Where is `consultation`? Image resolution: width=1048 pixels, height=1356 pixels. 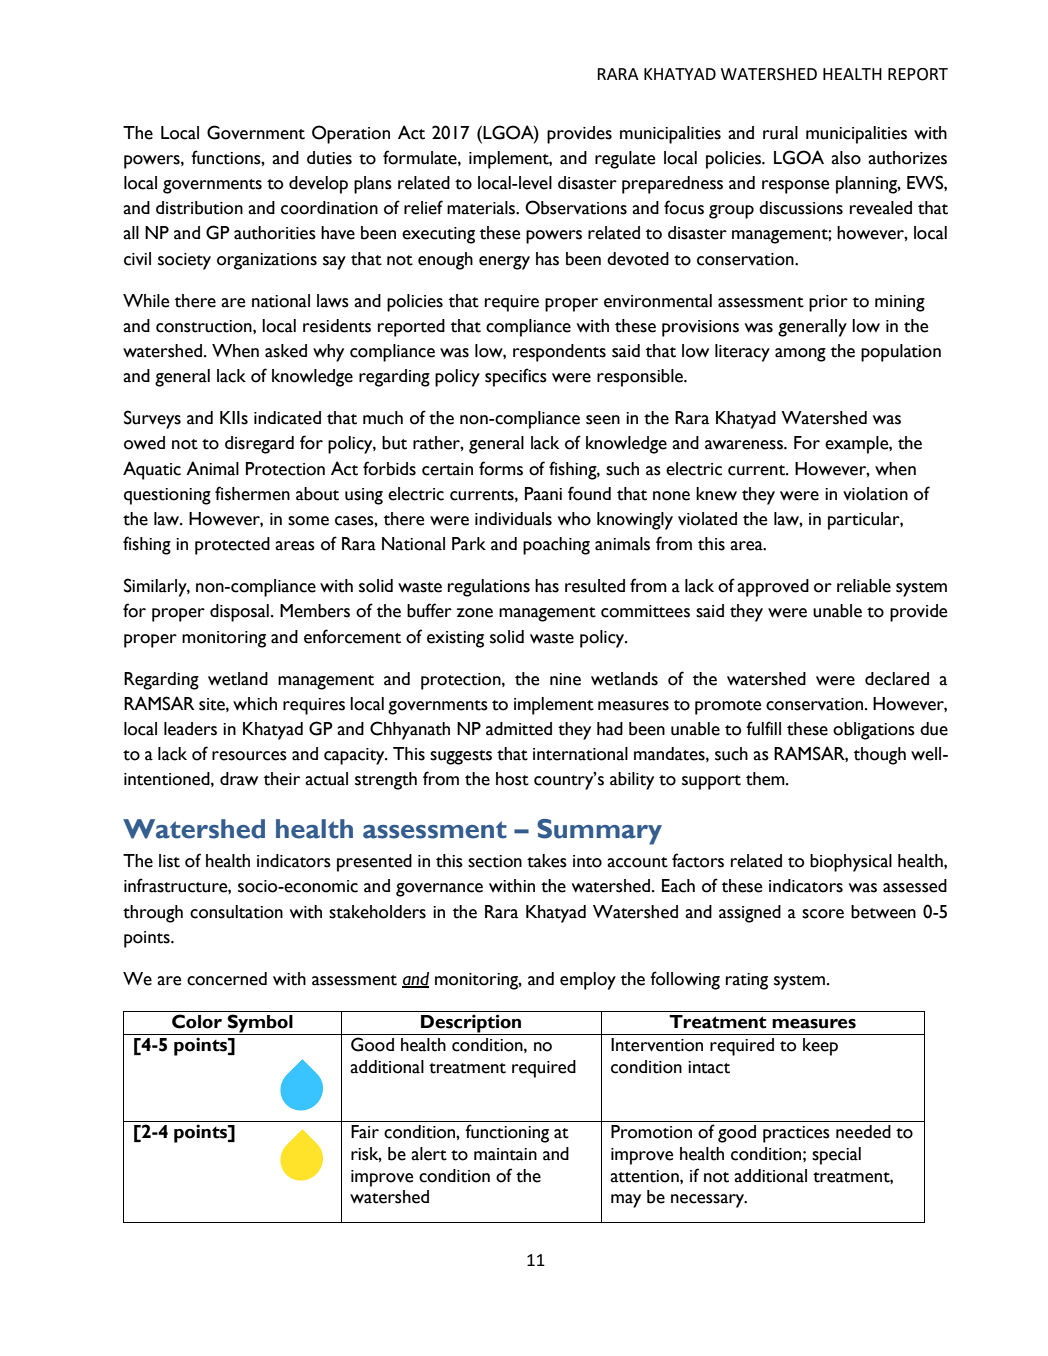 consultation is located at coordinates (236, 912).
